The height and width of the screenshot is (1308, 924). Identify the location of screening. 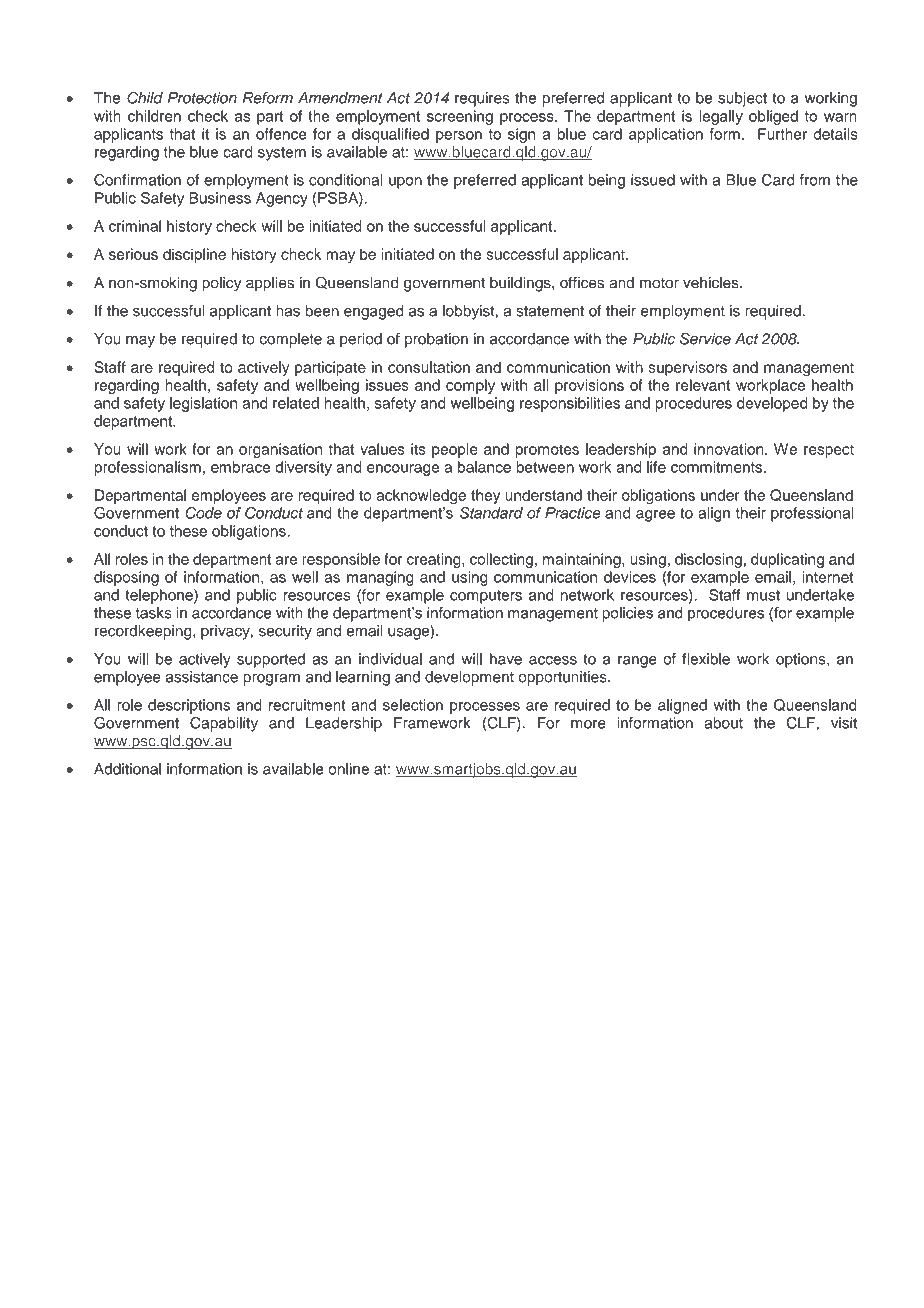
(460, 117).
